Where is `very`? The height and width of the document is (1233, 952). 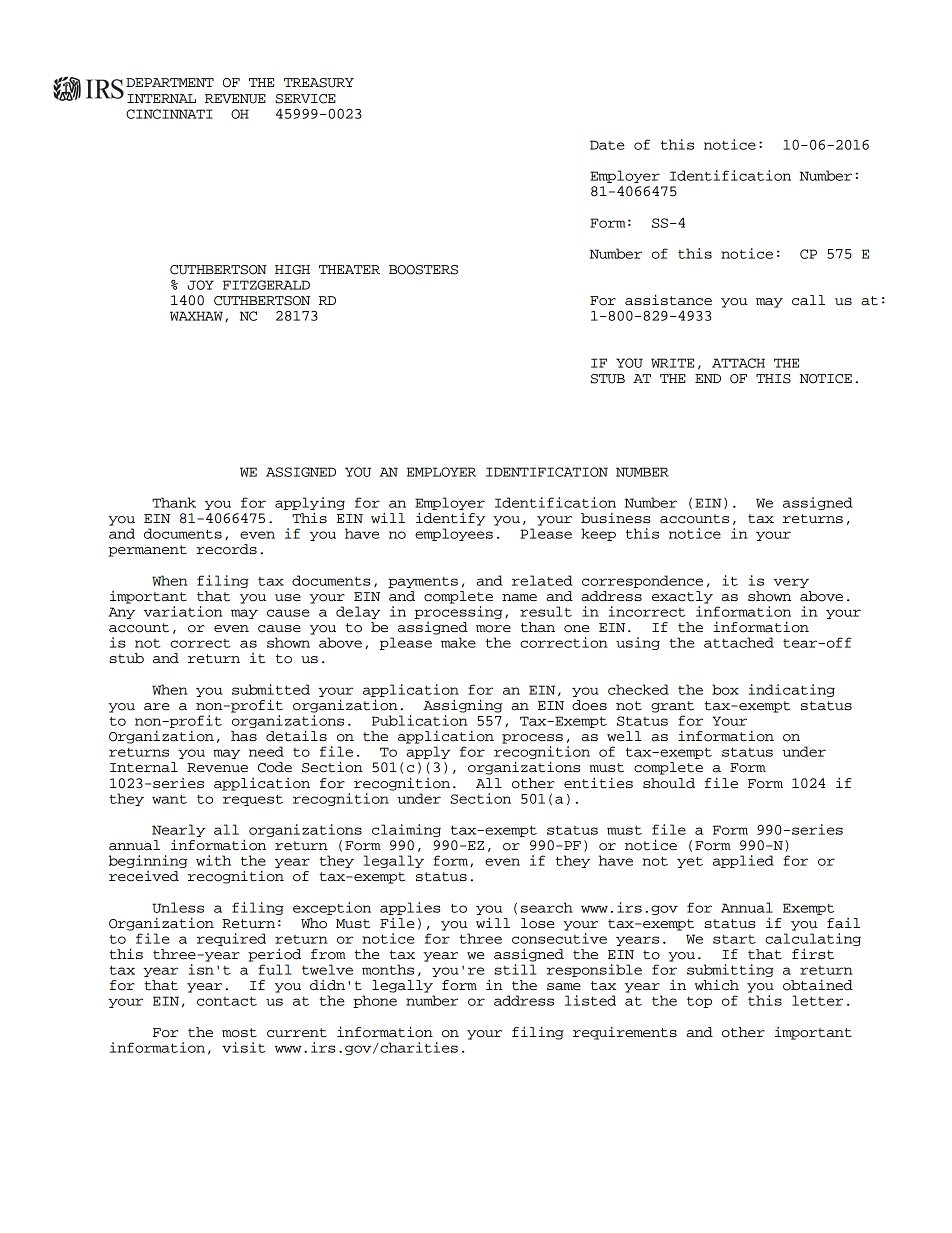 very is located at coordinates (791, 583).
